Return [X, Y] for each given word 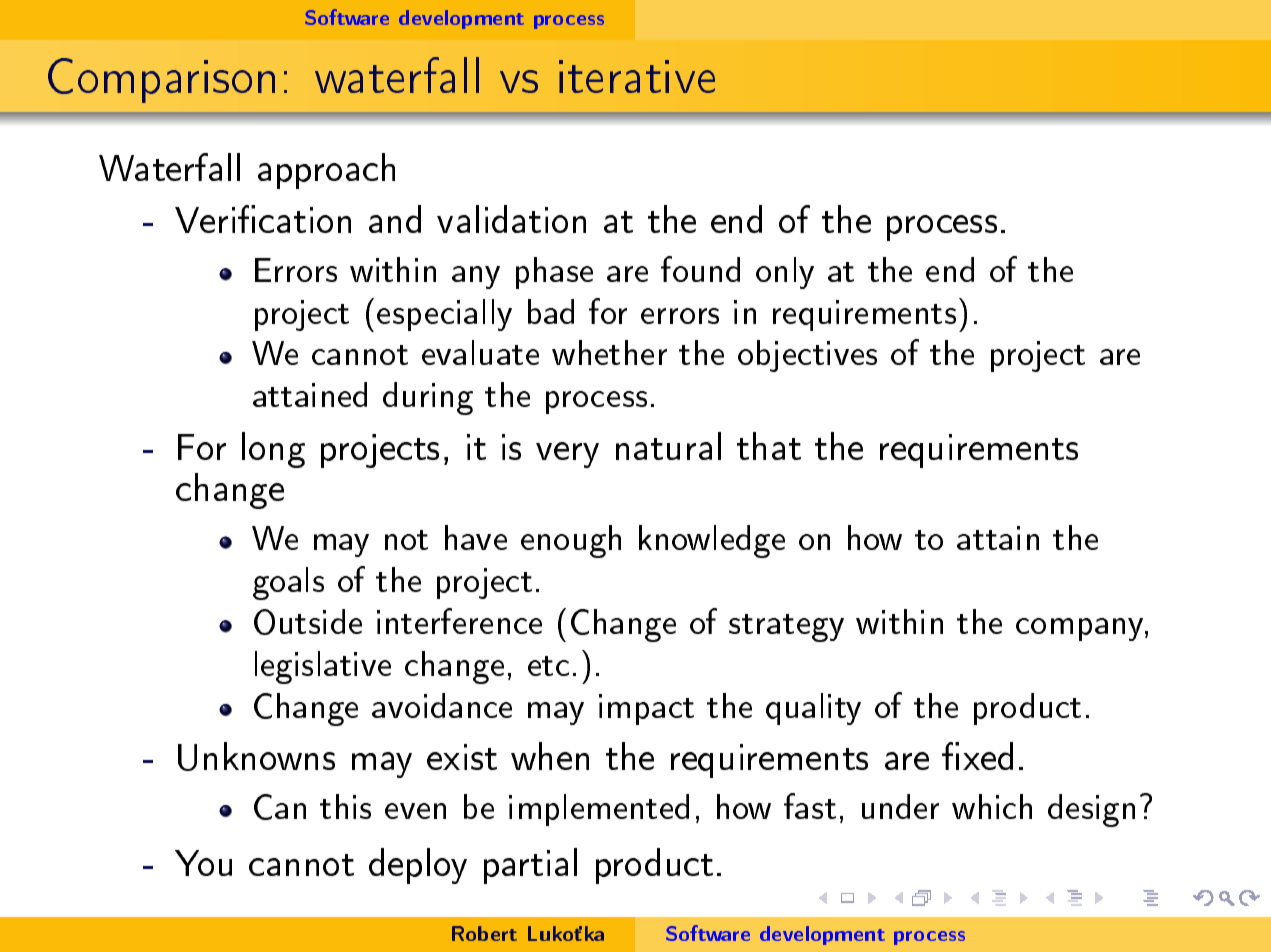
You [203, 863]
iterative [637, 76]
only [785, 273]
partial [530, 866]
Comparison [161, 80]
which [992, 806]
